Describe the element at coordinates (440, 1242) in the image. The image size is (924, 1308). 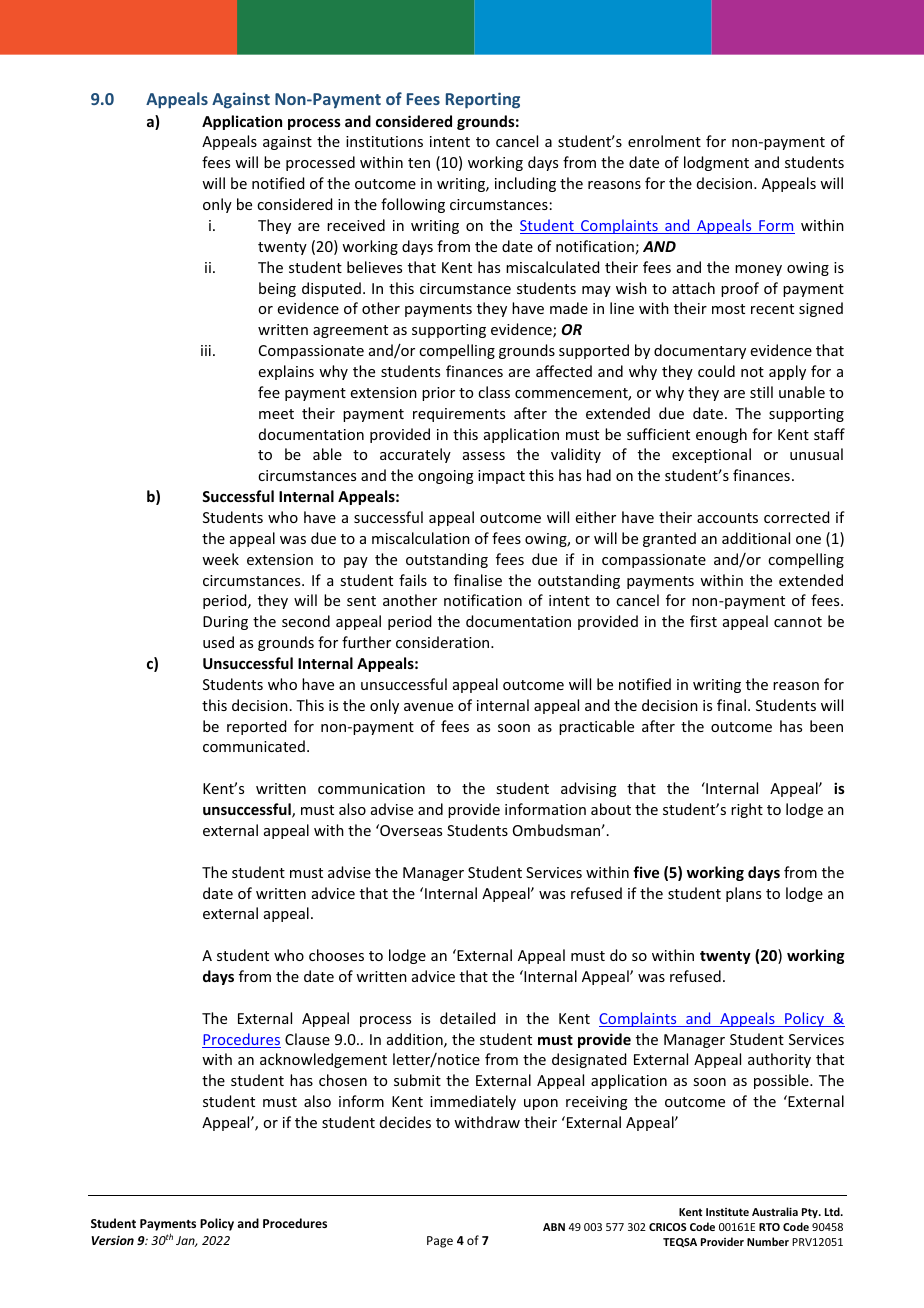
I see `Page` at that location.
